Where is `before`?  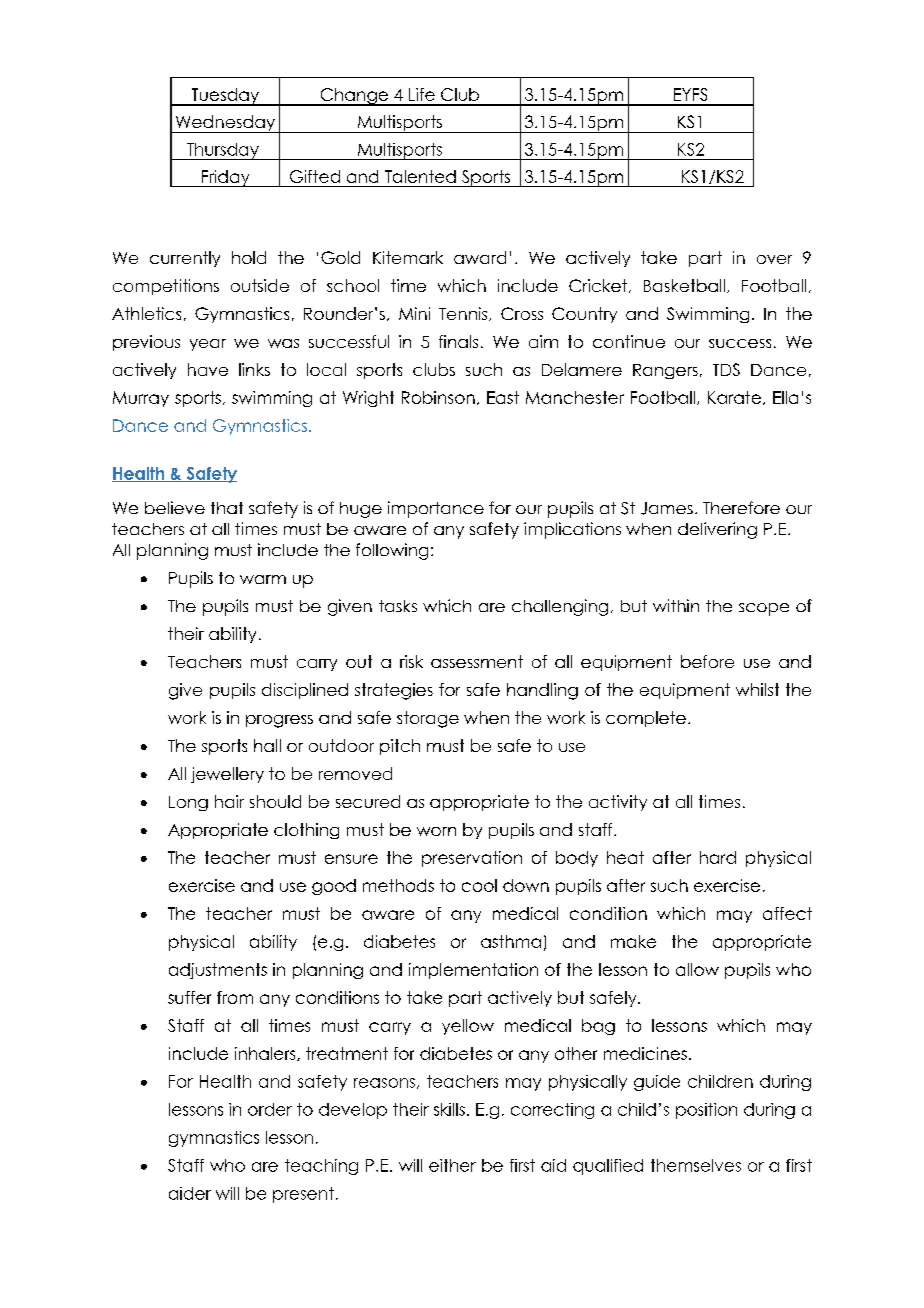
before is located at coordinates (707, 661).
